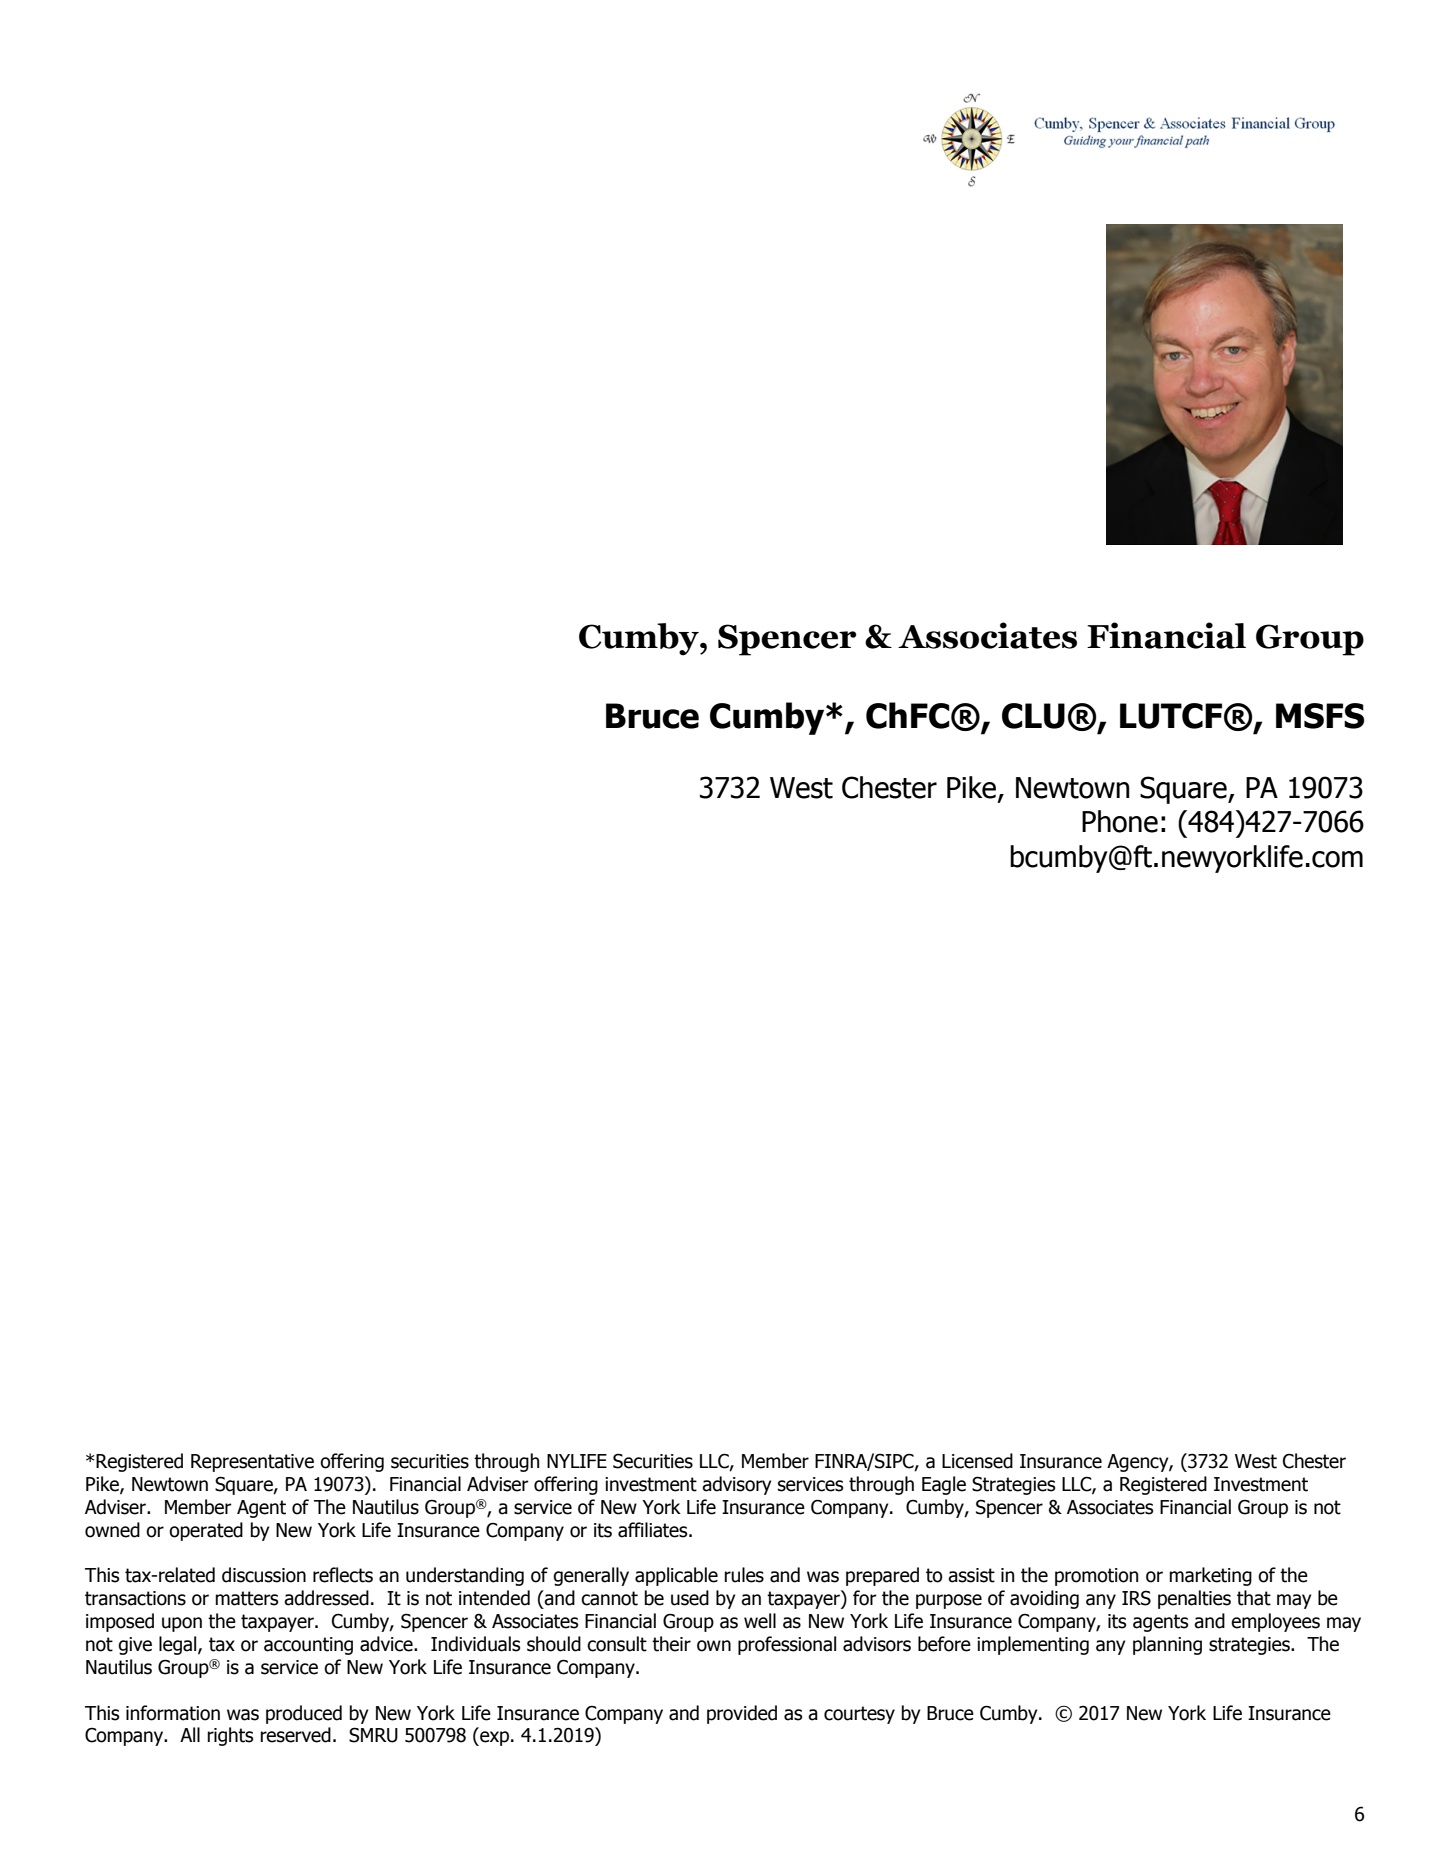 The height and width of the image is (1876, 1450). I want to click on operated, so click(206, 1531).
